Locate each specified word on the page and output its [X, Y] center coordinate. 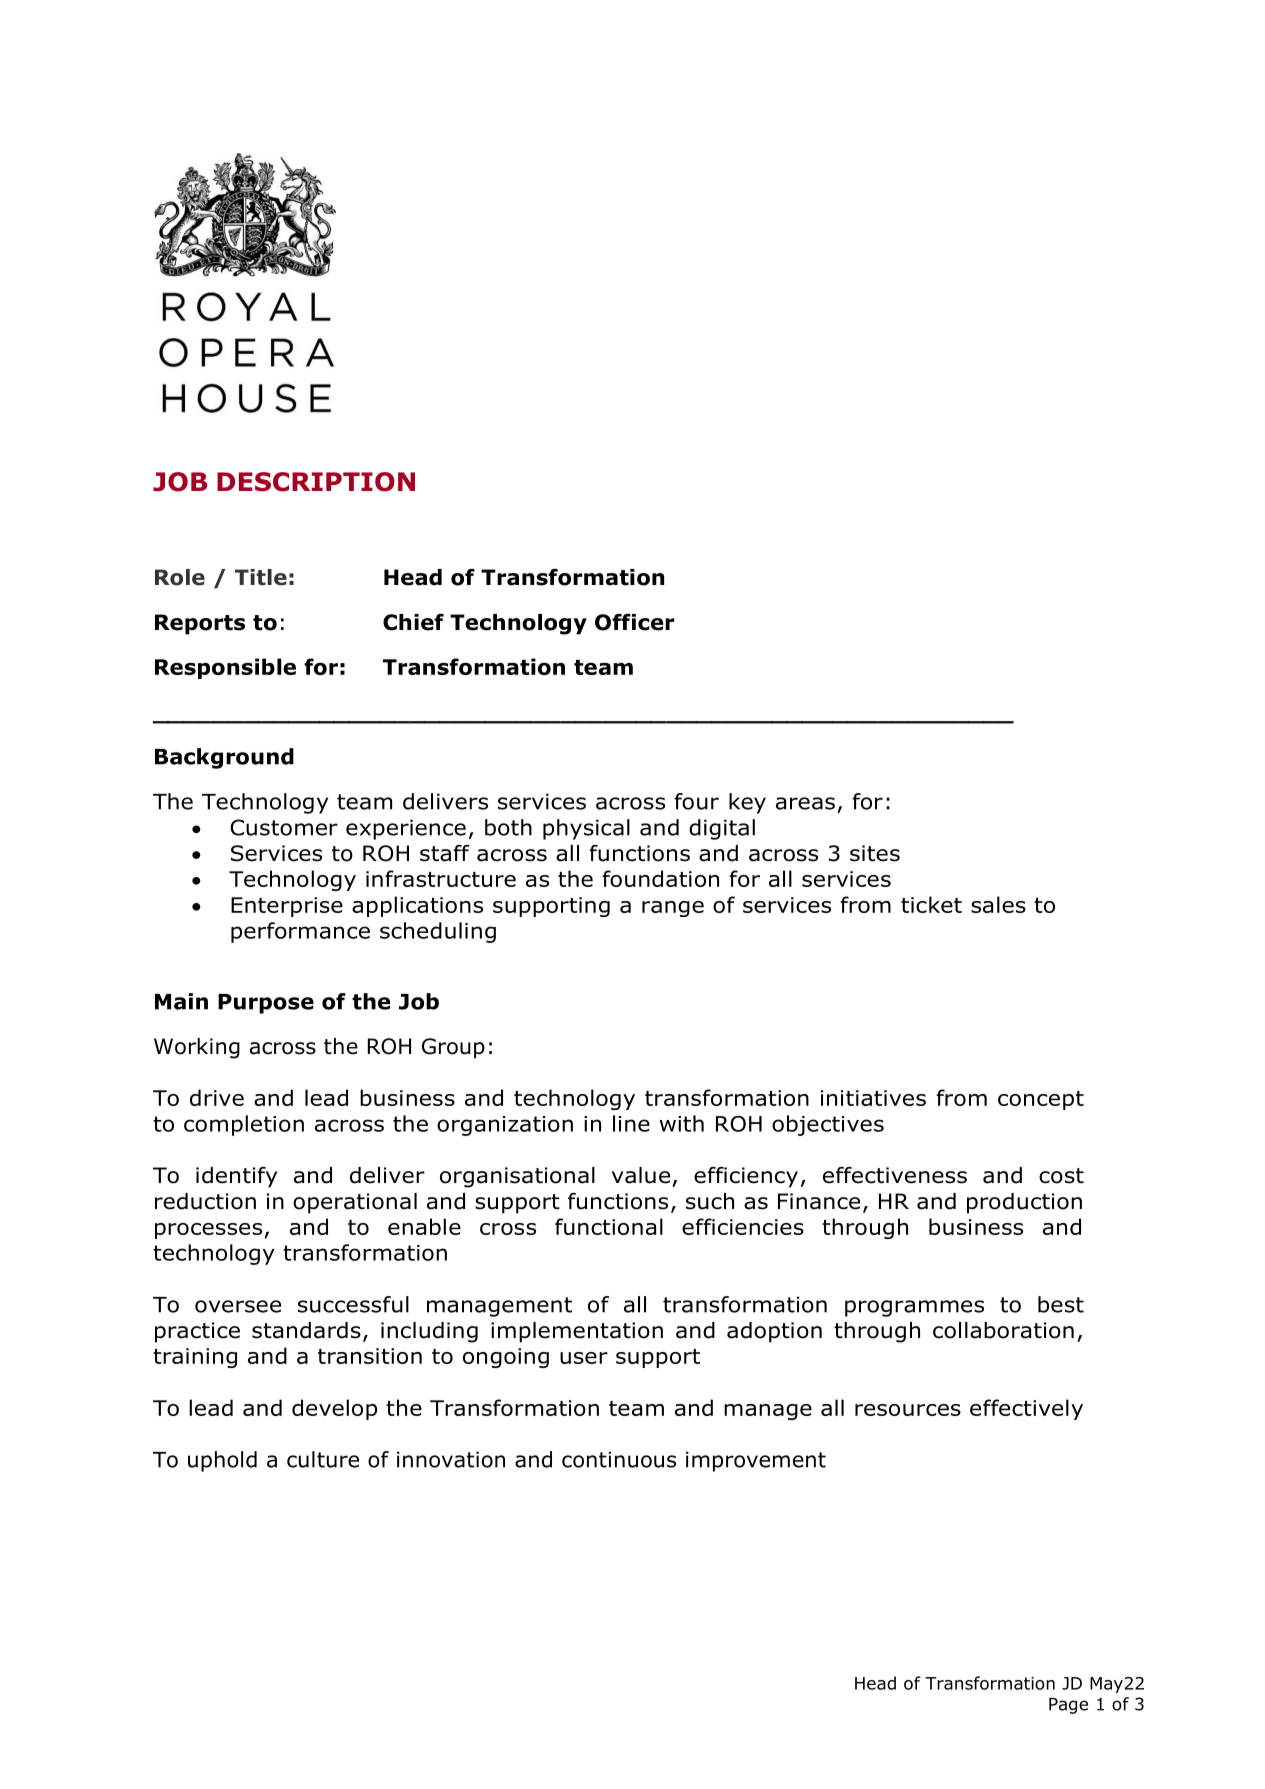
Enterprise [287, 907]
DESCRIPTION [316, 482]
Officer [634, 622]
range [673, 909]
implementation [577, 1332]
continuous [619, 1459]
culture [323, 1459]
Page [1068, 1706]
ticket [931, 904]
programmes [914, 1308]
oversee [238, 1306]
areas [805, 803]
